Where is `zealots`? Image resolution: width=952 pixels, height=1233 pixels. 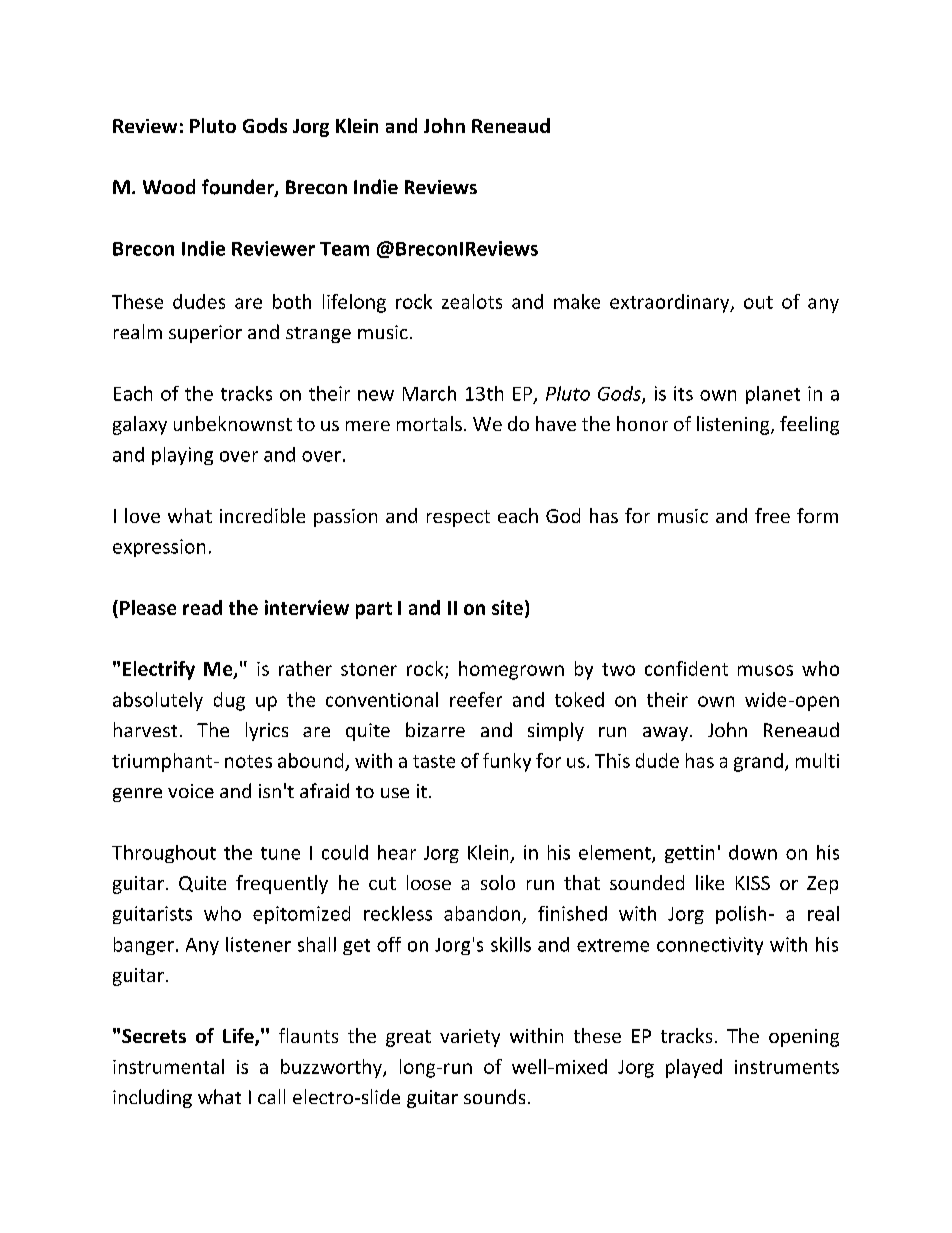 zealots is located at coordinates (472, 301).
